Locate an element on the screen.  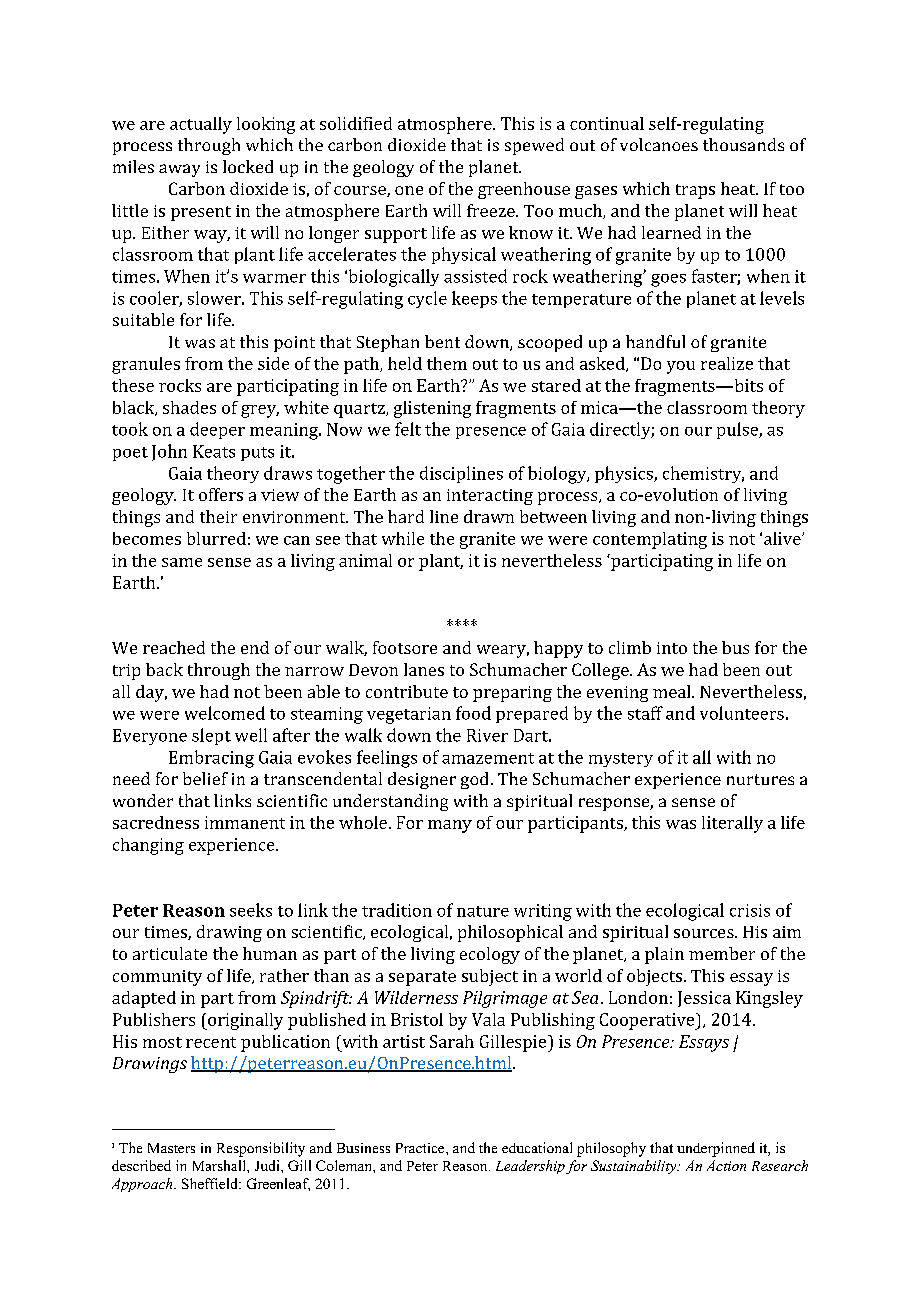
sources is located at coordinates (705, 933).
